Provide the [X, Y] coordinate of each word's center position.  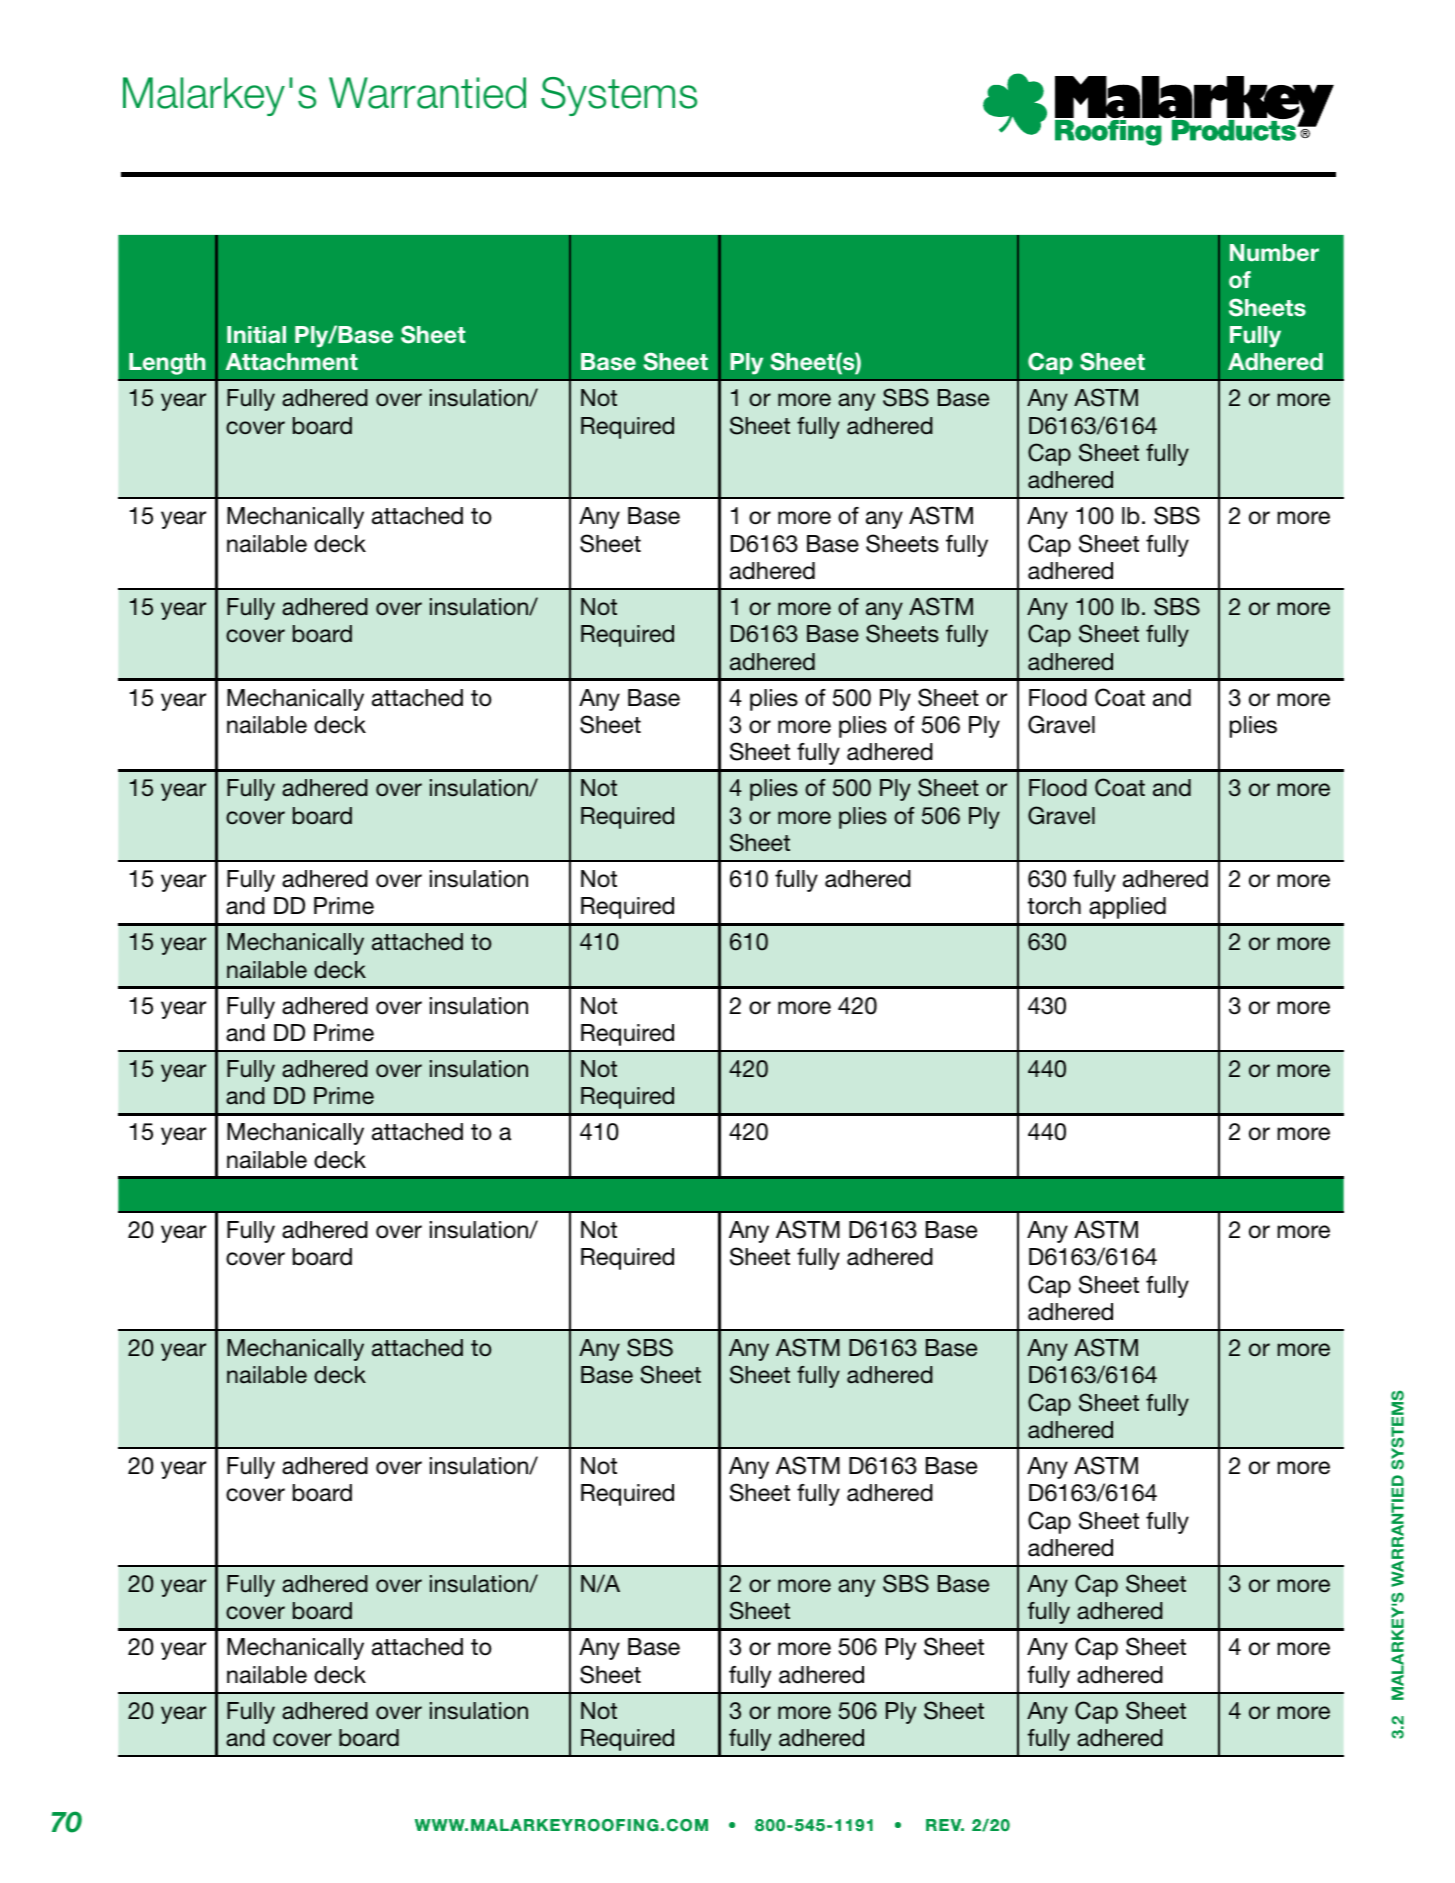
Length [167, 364]
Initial [256, 335]
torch [1054, 906]
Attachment [292, 362]
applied [1127, 908]
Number [1274, 253]
